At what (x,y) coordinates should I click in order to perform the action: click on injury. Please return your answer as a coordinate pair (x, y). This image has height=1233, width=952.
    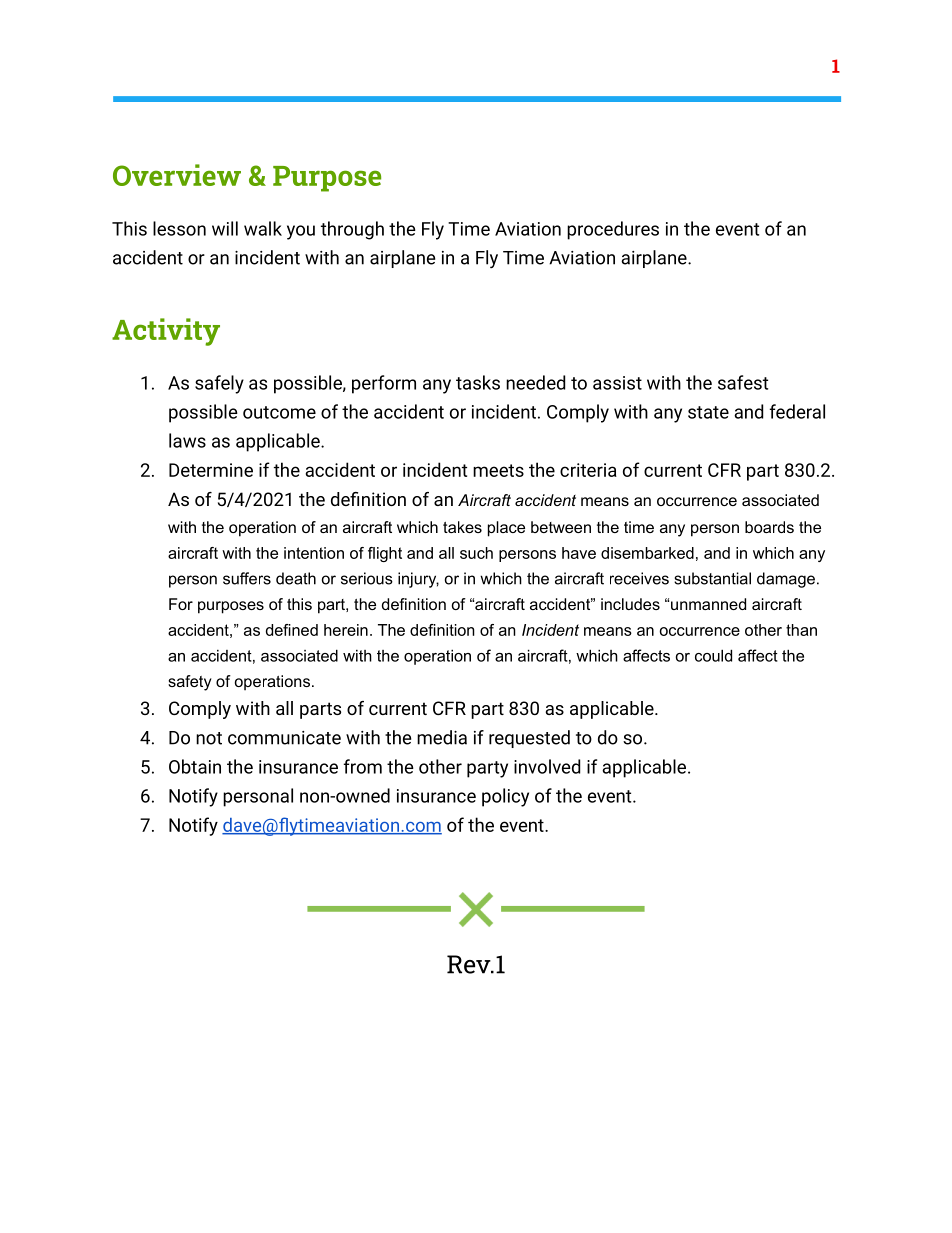
    Looking at the image, I should click on (418, 580).
